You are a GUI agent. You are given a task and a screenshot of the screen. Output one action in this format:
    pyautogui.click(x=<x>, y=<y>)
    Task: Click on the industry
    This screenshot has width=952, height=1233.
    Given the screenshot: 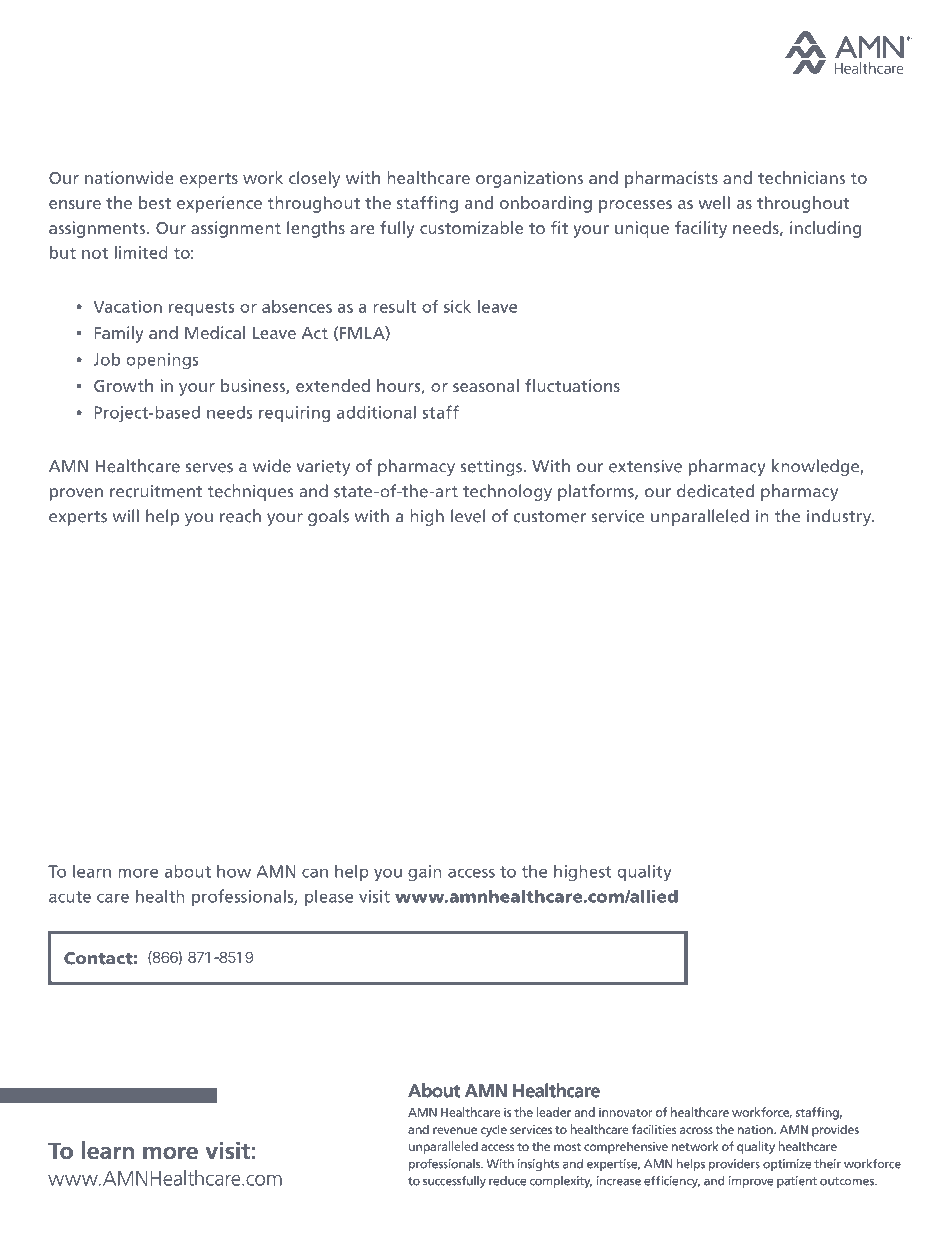 What is the action you would take?
    pyautogui.click(x=840, y=517)
